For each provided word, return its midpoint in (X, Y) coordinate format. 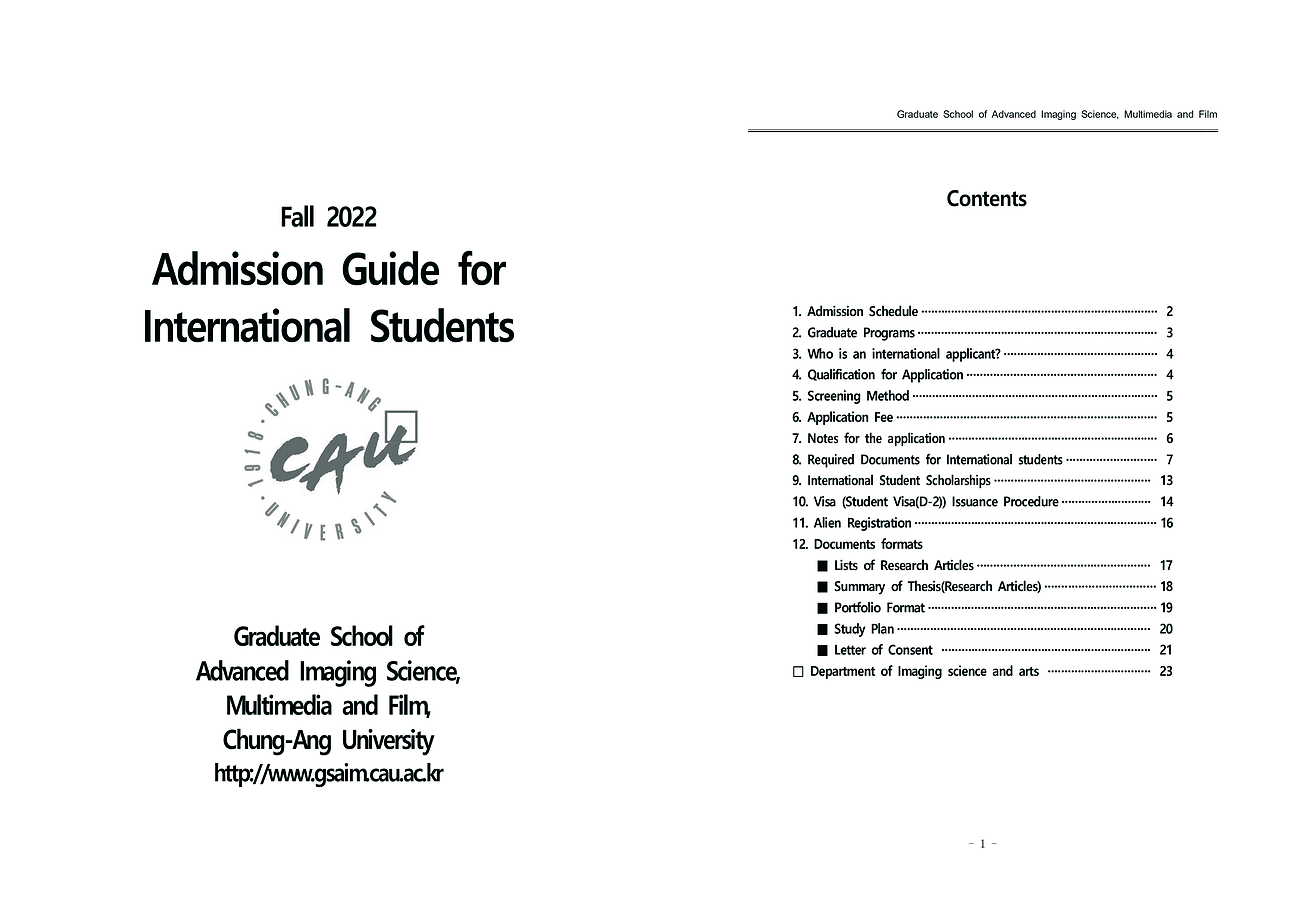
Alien (827, 522)
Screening (834, 397)
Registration (879, 524)
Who (820, 353)
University (389, 742)
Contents (987, 198)
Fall (297, 216)
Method (888, 395)
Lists (846, 565)
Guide (390, 268)
